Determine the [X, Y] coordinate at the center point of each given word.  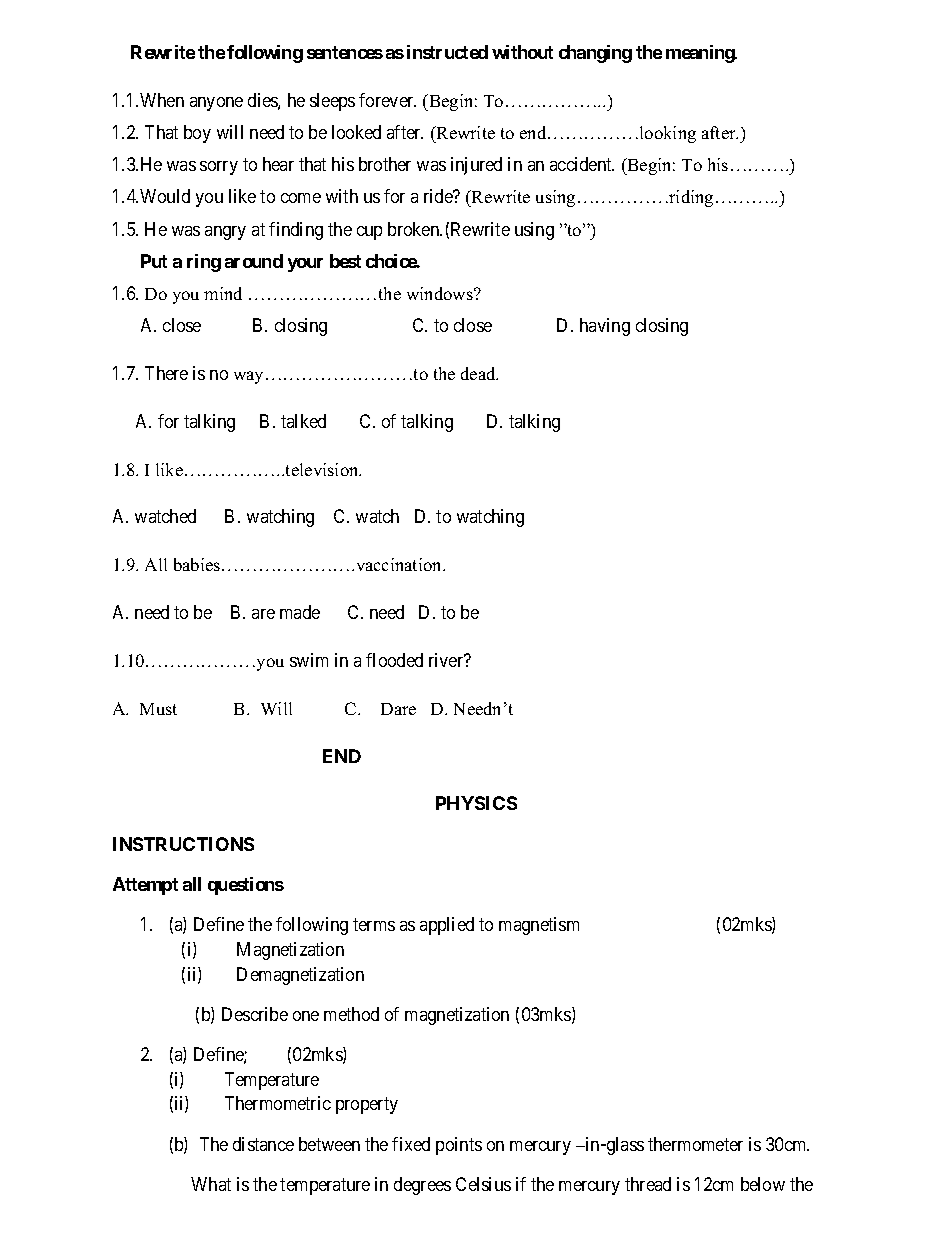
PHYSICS [476, 803]
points [459, 1146]
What [211, 1184]
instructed [447, 52]
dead [479, 373]
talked [303, 421]
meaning [701, 54]
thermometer [695, 1144]
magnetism [539, 926]
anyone [216, 104]
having [605, 327]
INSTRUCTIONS [183, 844]
